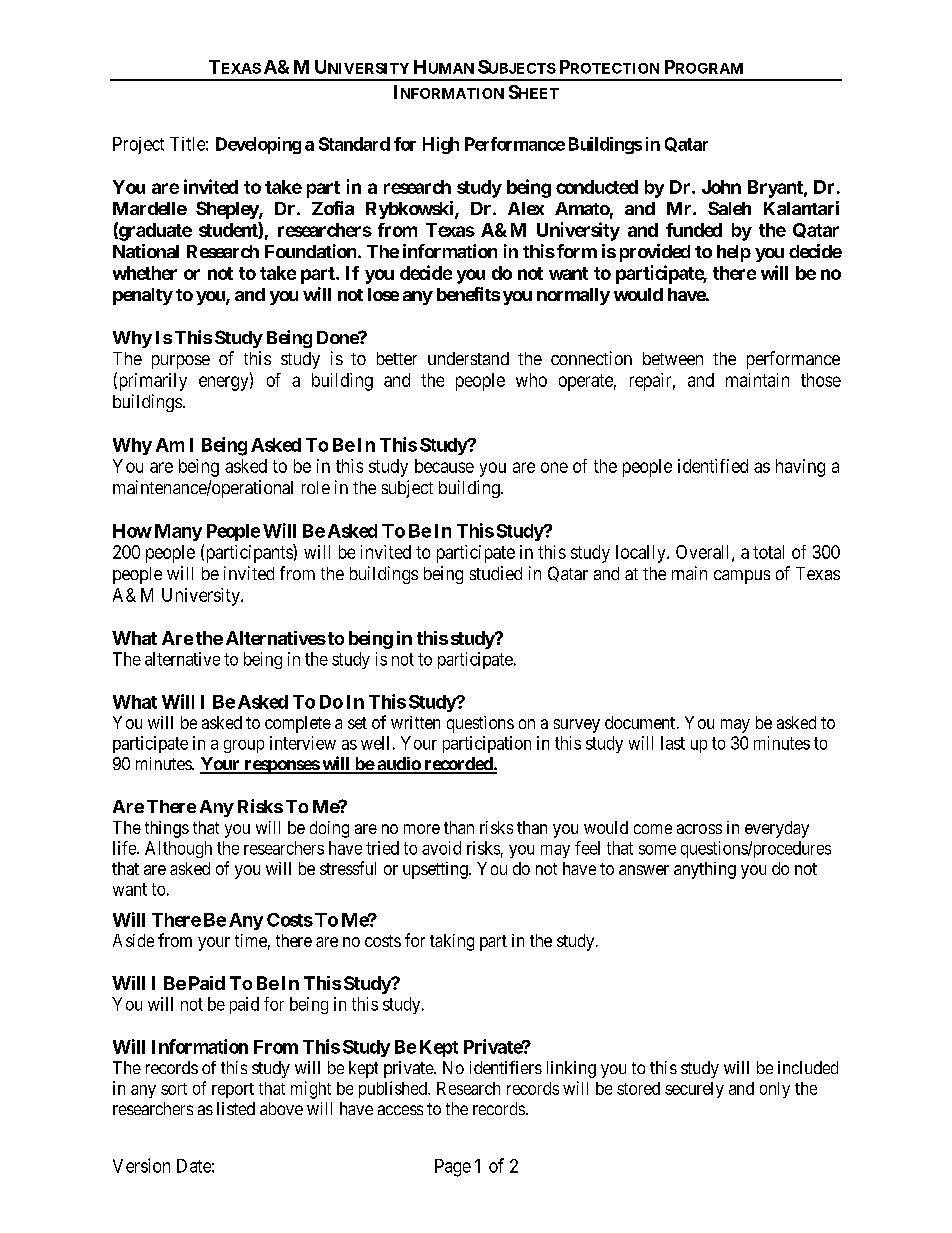 This document has height=1233, width=952. I want to click on listed, so click(236, 1108).
